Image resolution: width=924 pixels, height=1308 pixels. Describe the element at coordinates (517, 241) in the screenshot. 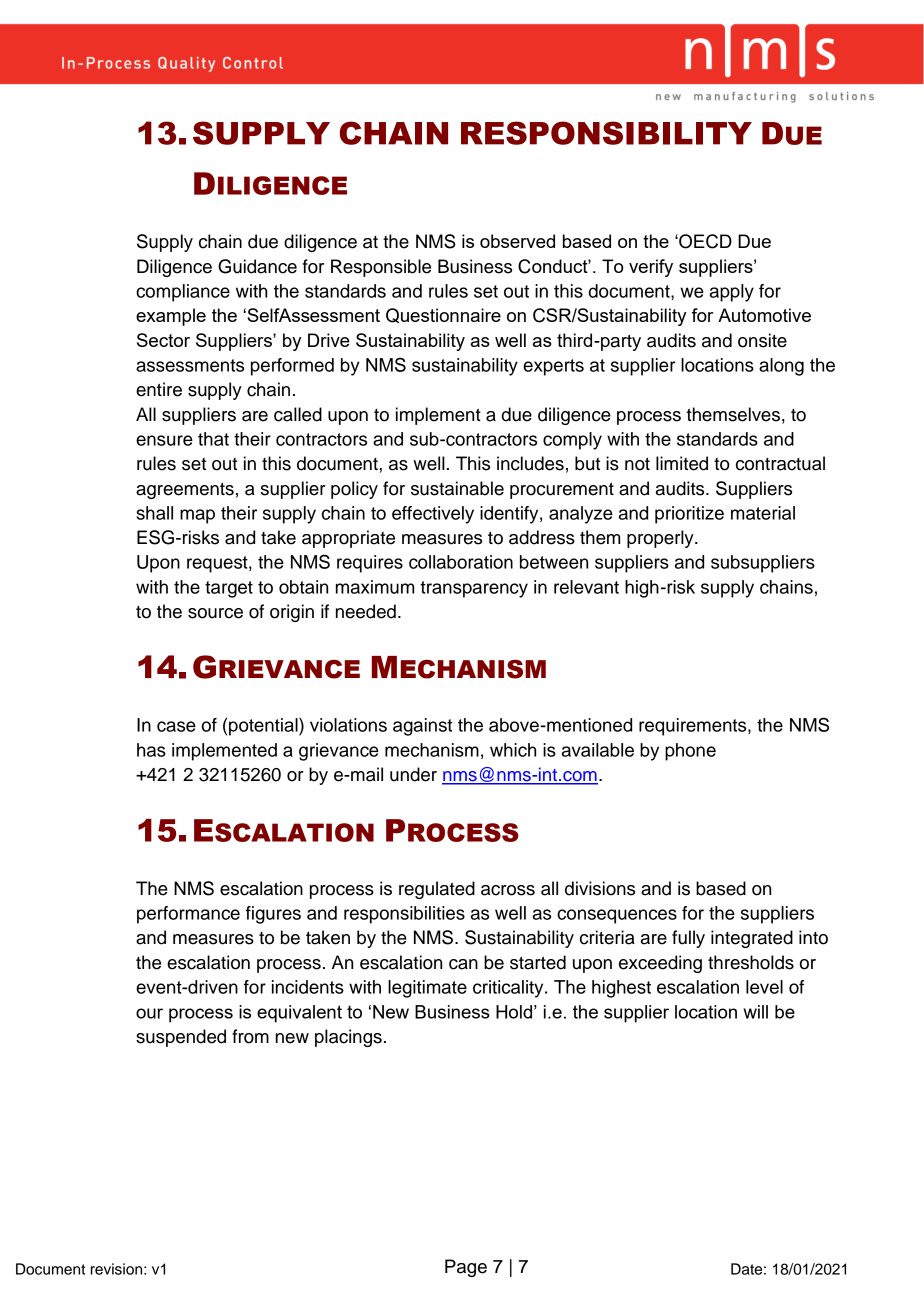

I see `observed` at that location.
